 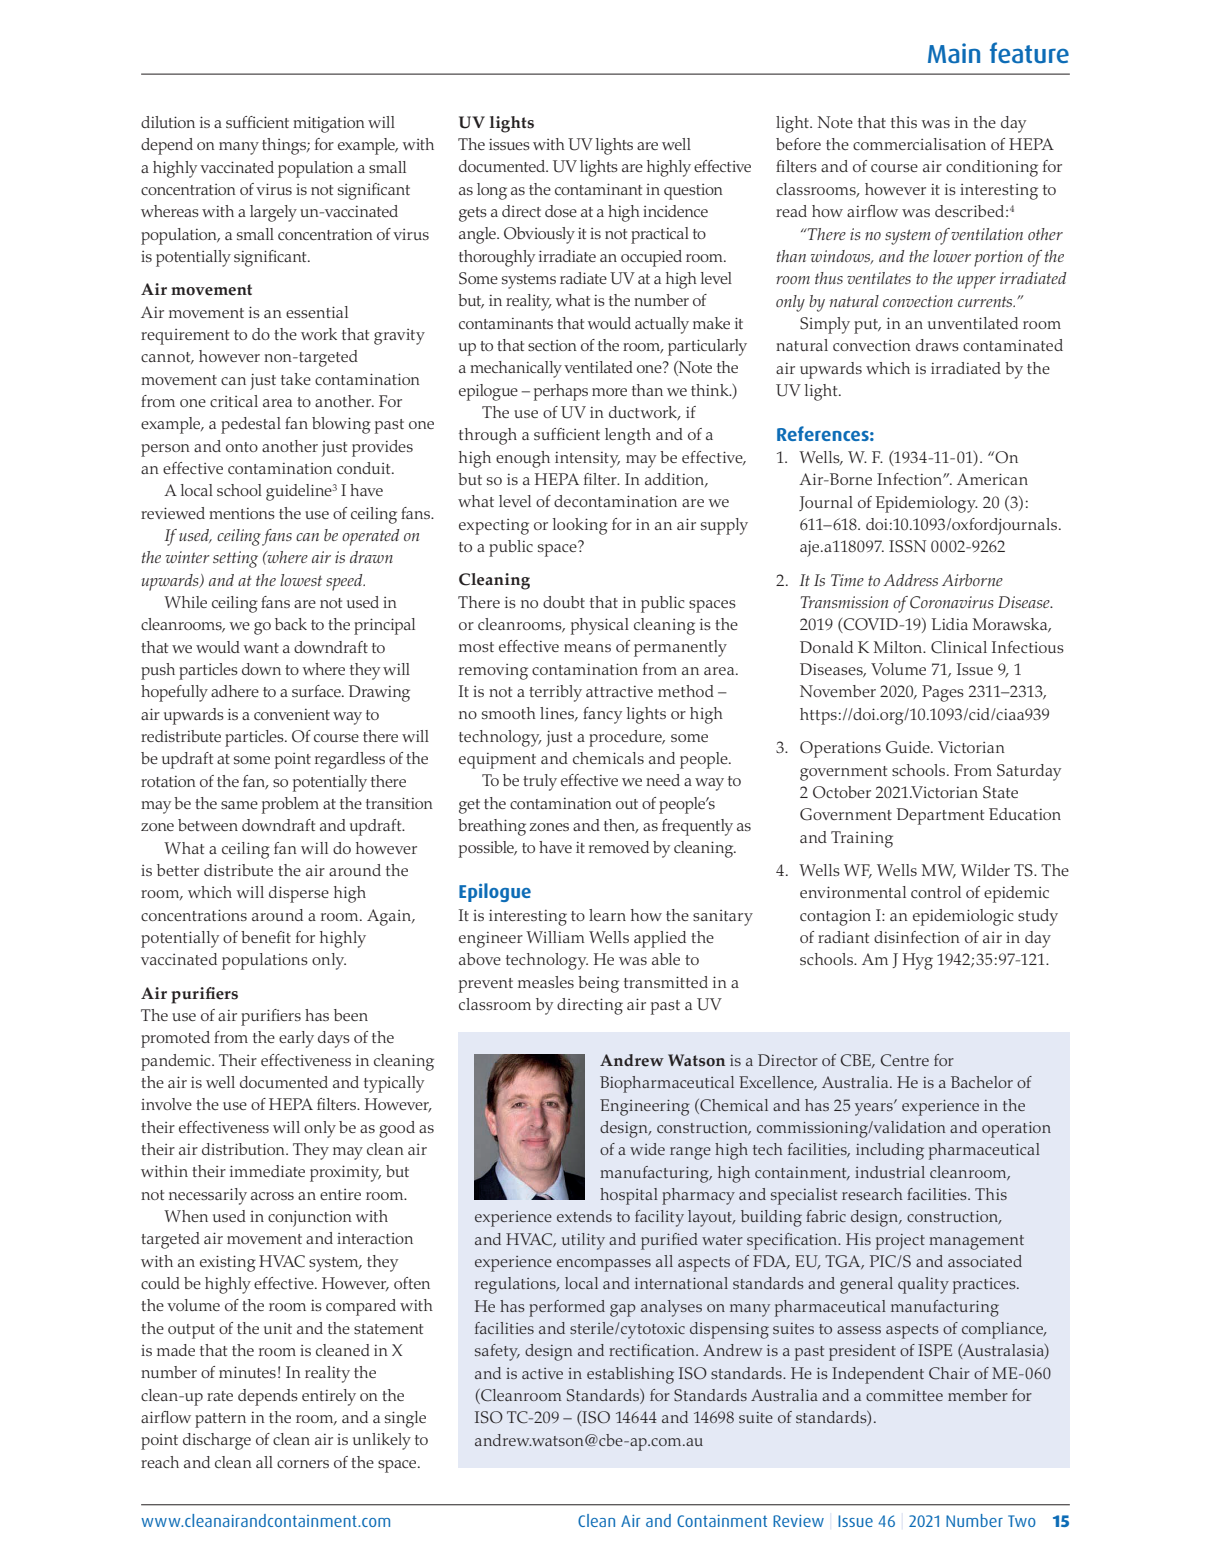 What do you see at coordinates (954, 53) in the screenshot?
I see `Main` at bounding box center [954, 53].
